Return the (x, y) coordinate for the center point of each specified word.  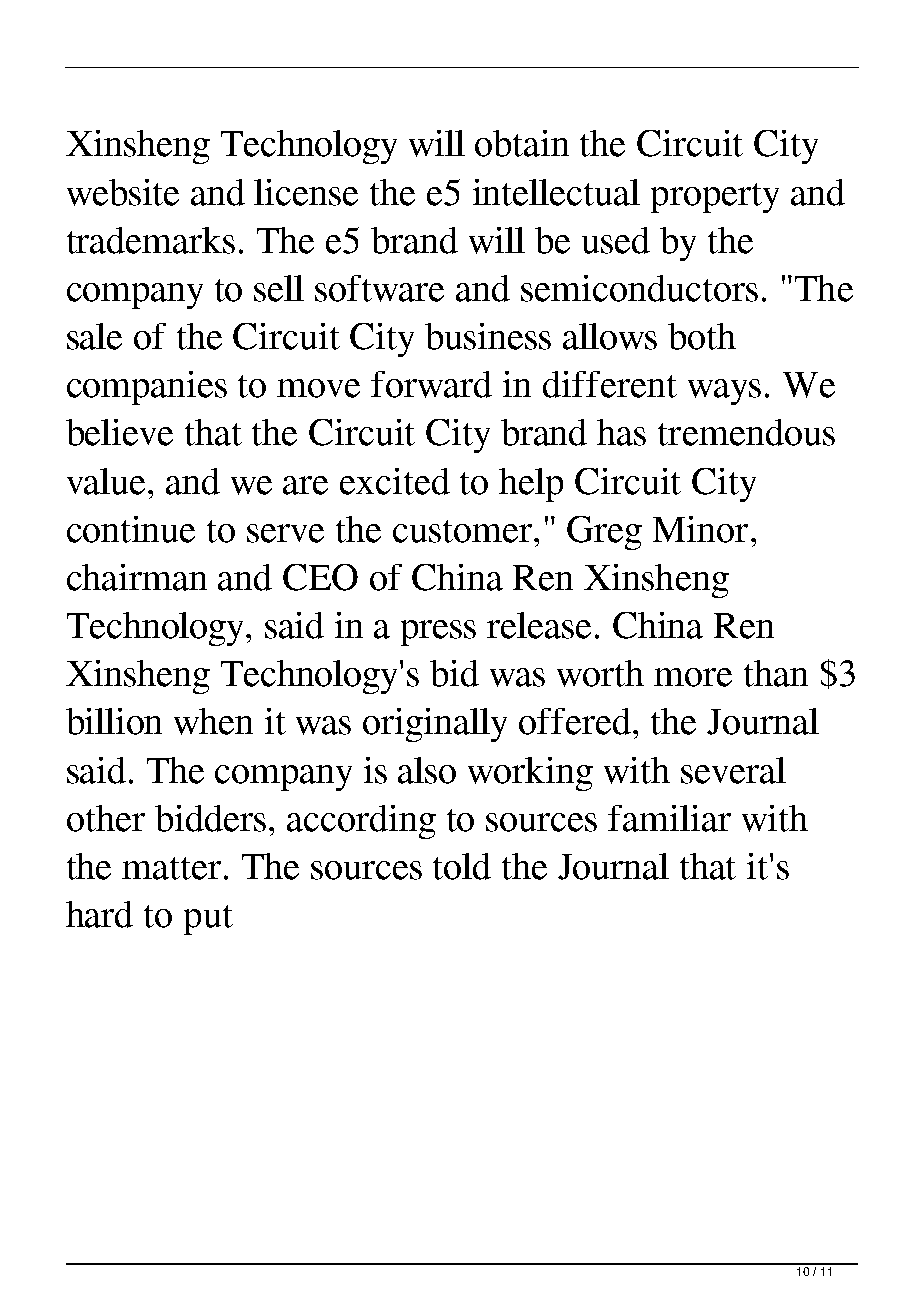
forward (431, 384)
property (715, 198)
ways (724, 392)
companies (147, 388)
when (213, 721)
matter (171, 868)
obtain (522, 143)
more (693, 677)
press (438, 633)
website (123, 192)
